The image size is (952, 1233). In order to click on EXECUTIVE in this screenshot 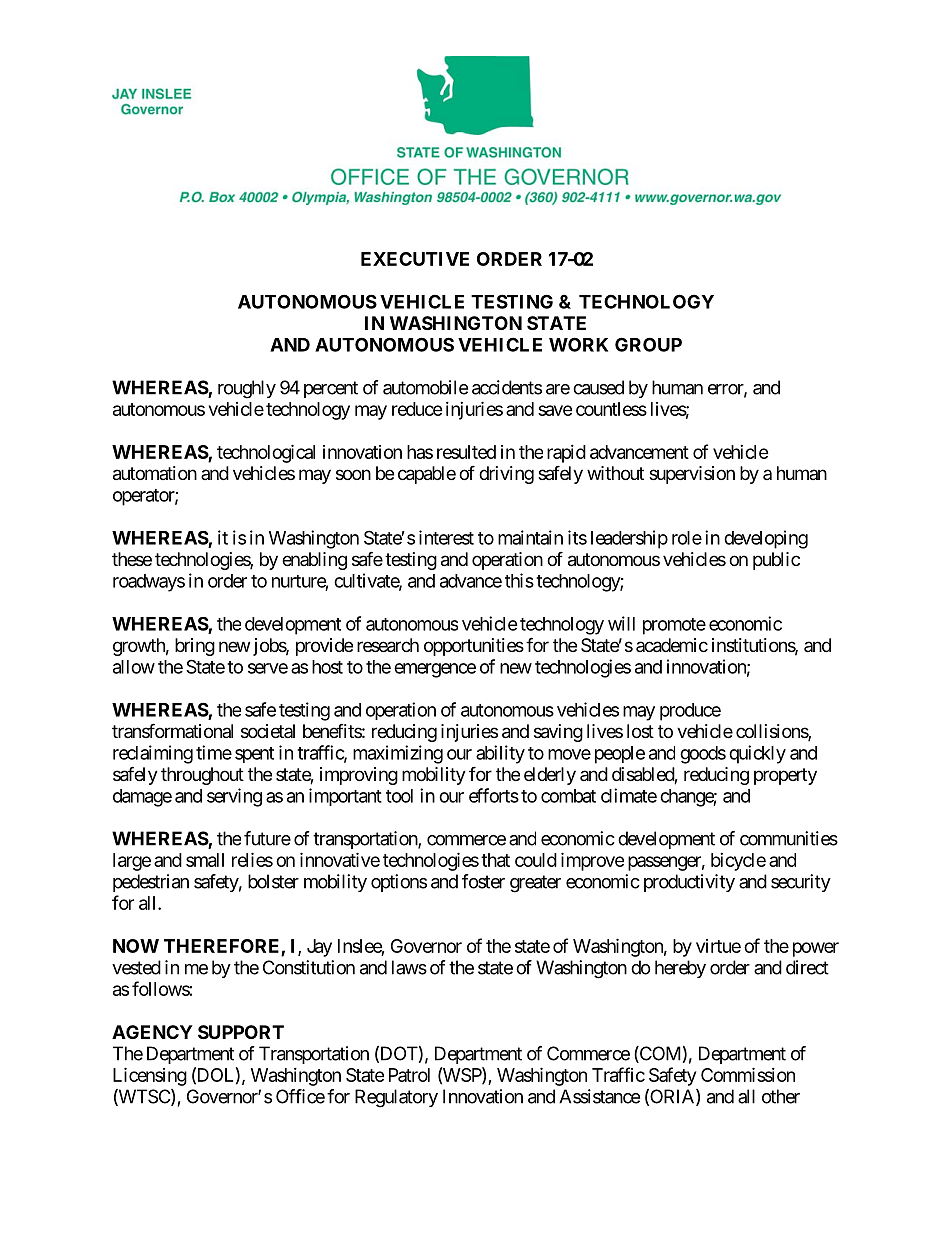, I will do `click(415, 259)`.
